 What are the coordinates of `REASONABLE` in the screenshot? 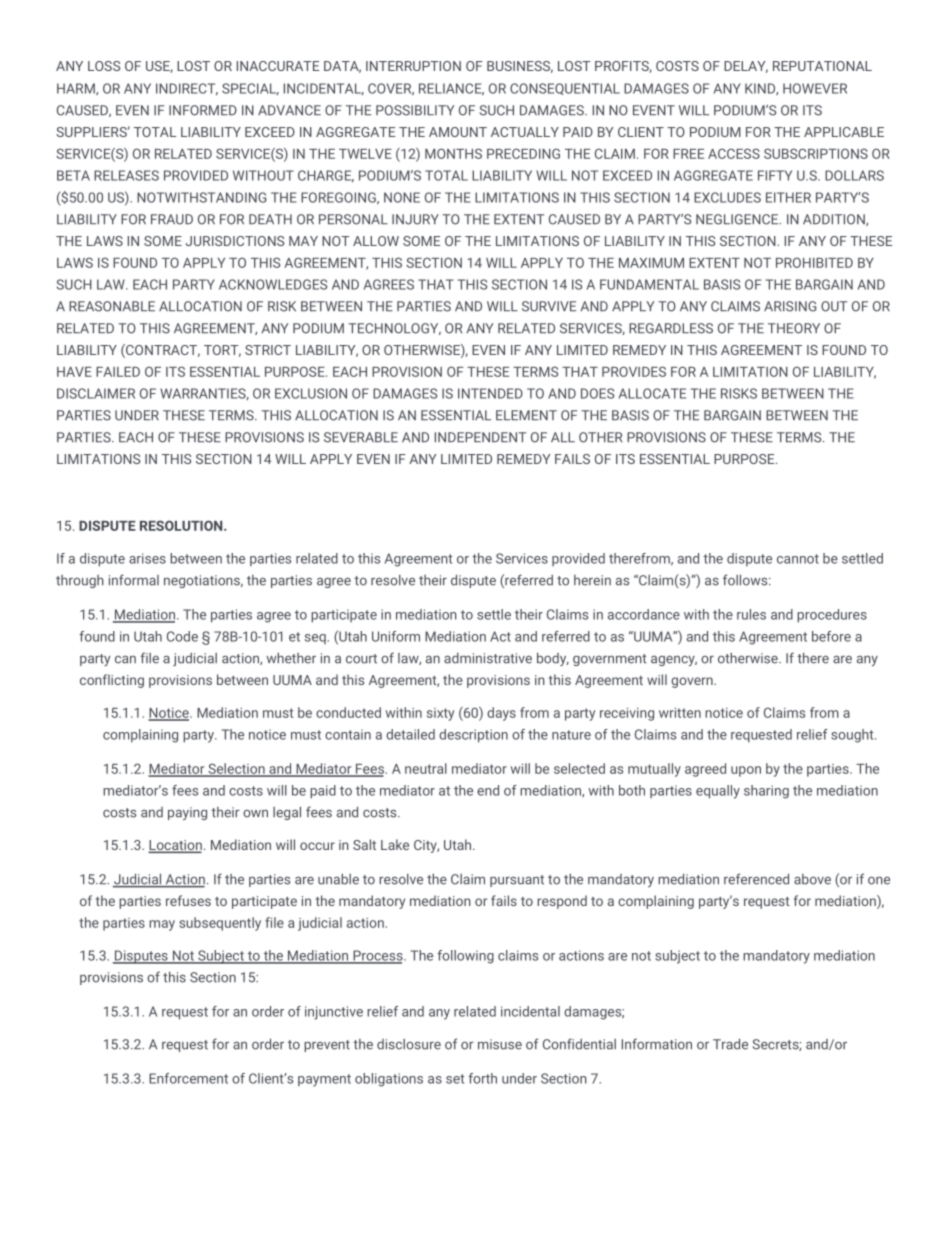 It's located at (112, 306).
